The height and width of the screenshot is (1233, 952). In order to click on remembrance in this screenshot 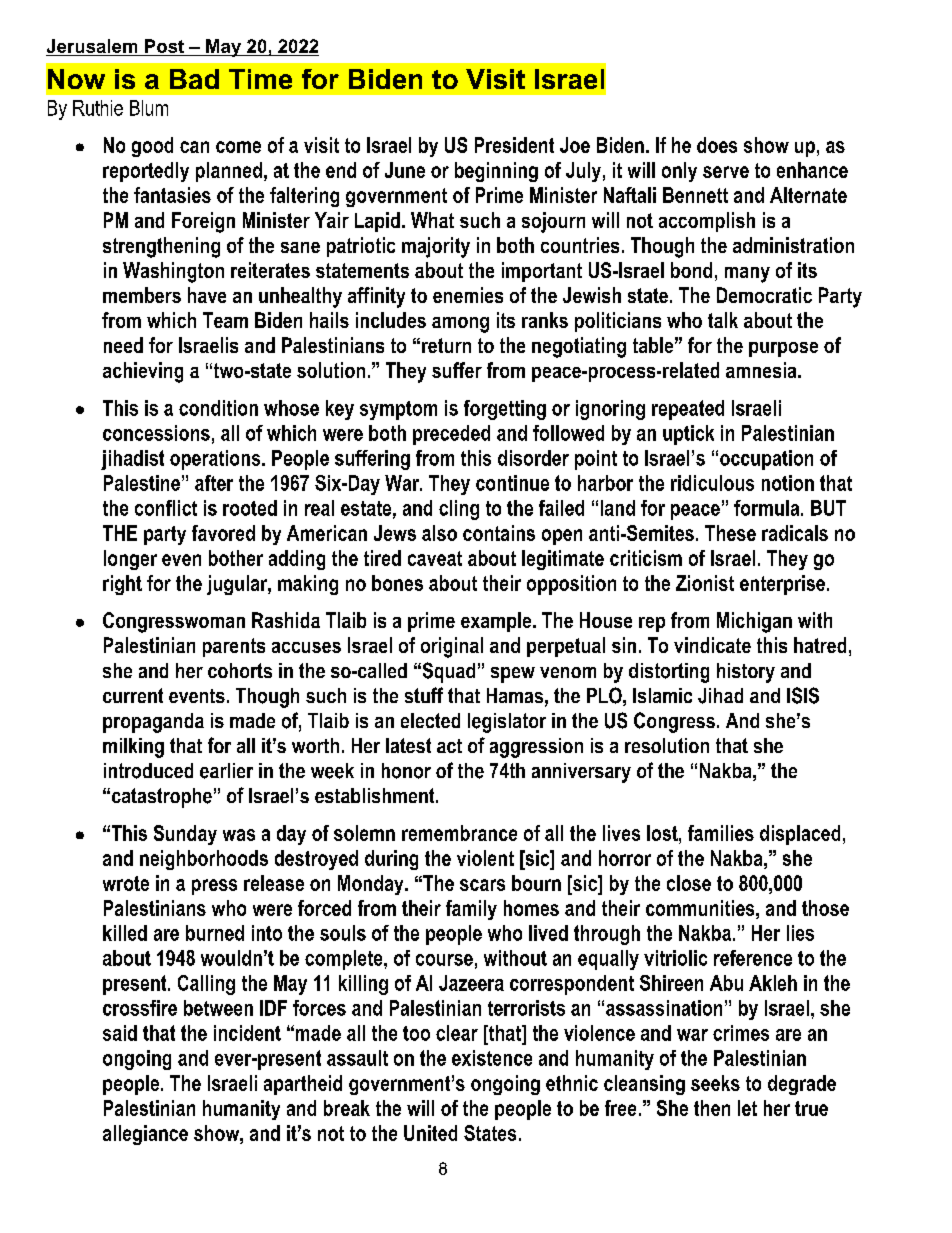, I will do `click(459, 833)`.
